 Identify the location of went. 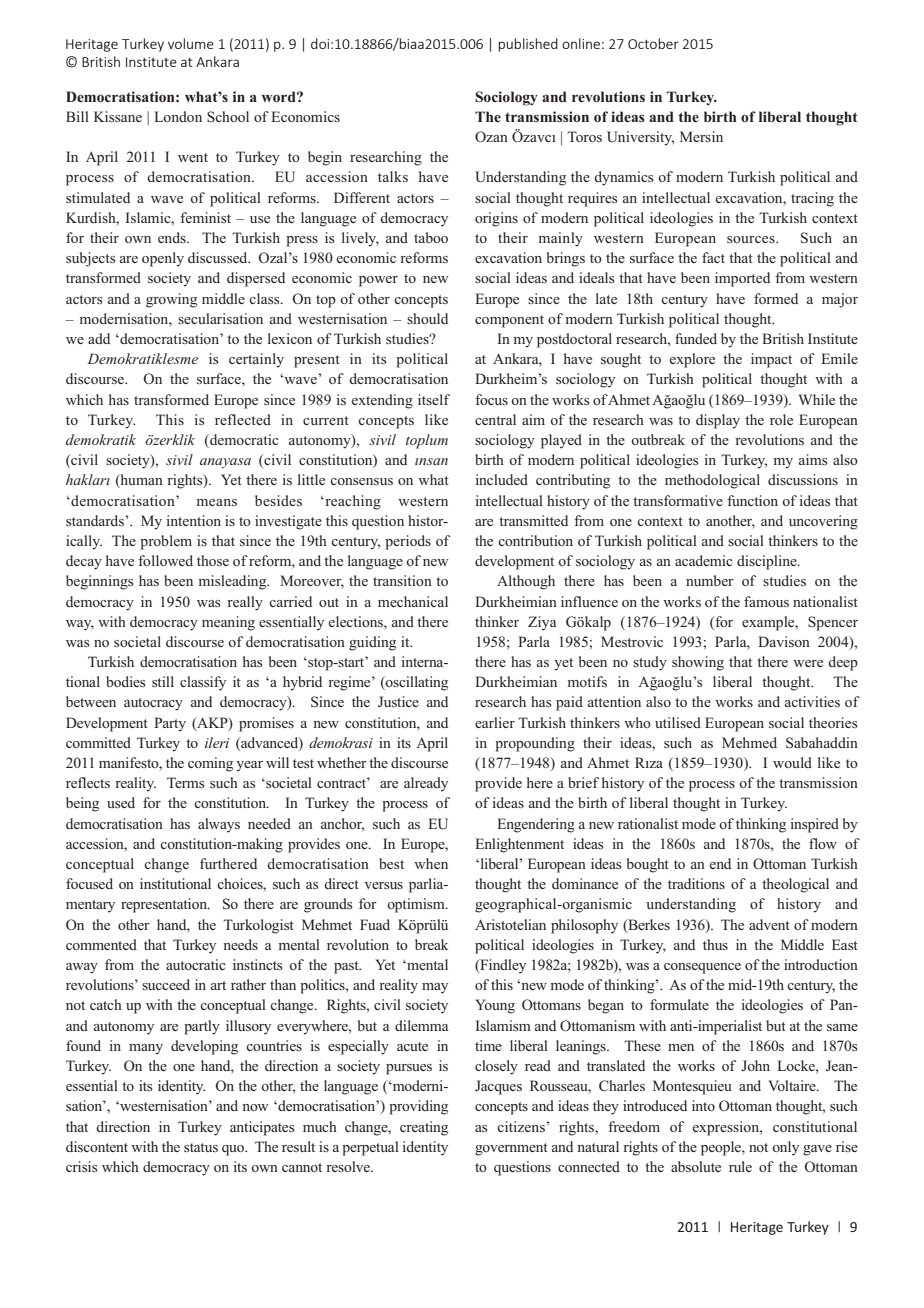
(193, 157).
